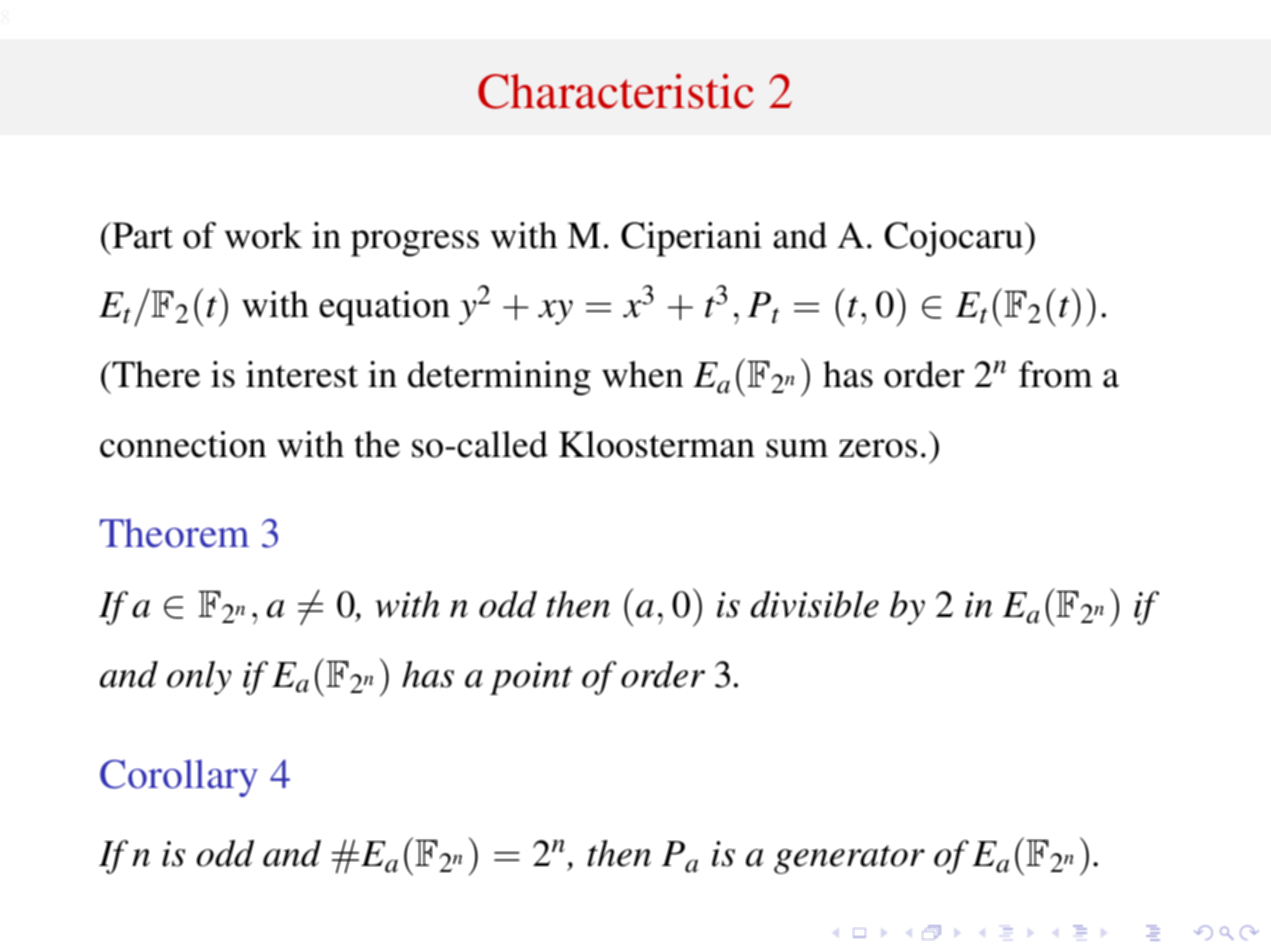 The width and height of the screenshot is (1271, 952). I want to click on from, so click(1056, 374).
